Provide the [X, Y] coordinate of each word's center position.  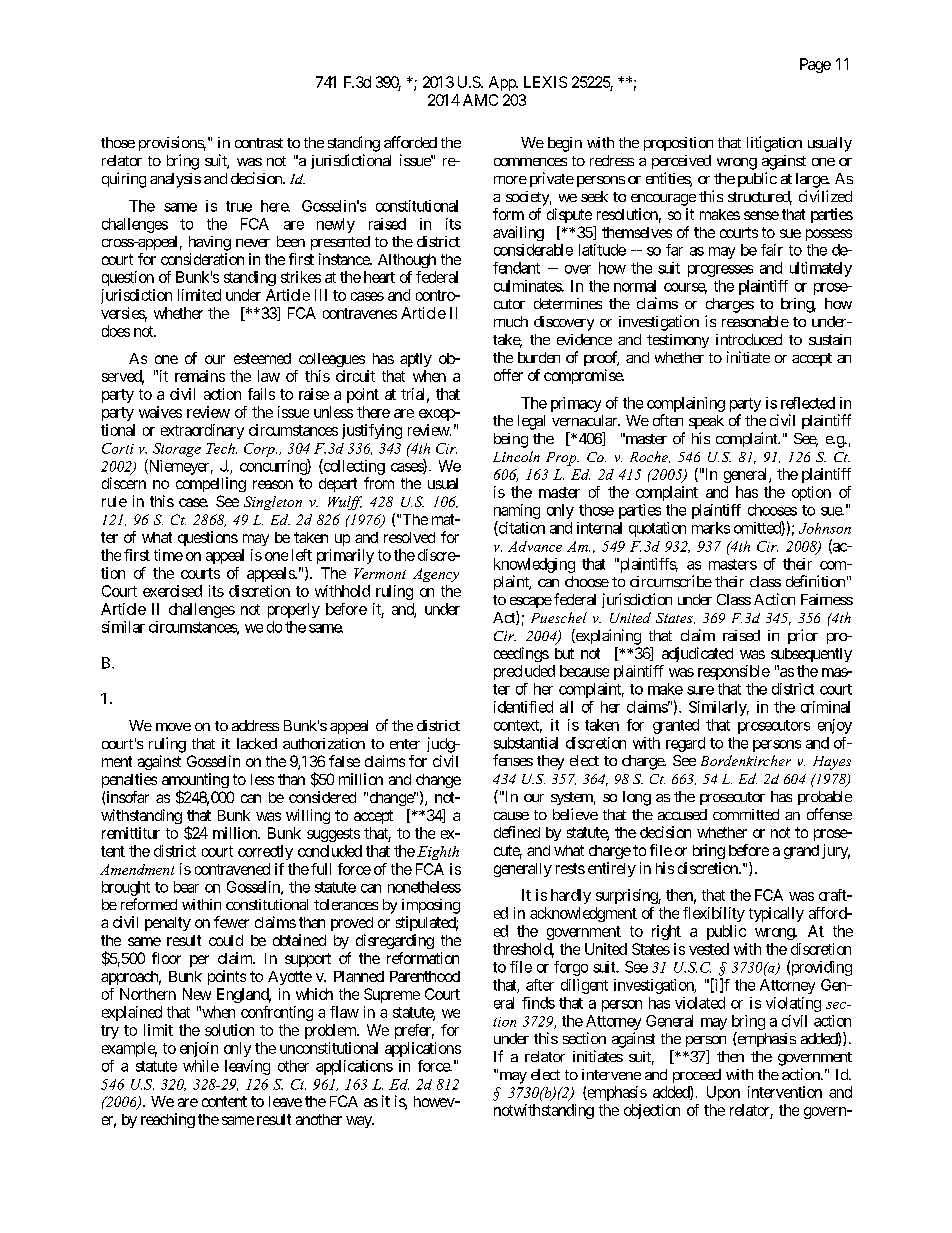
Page [815, 65]
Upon [723, 1093]
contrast [259, 143]
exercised [172, 591]
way [360, 1122]
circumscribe [671, 581]
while [201, 1066]
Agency [436, 575]
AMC [480, 100]
